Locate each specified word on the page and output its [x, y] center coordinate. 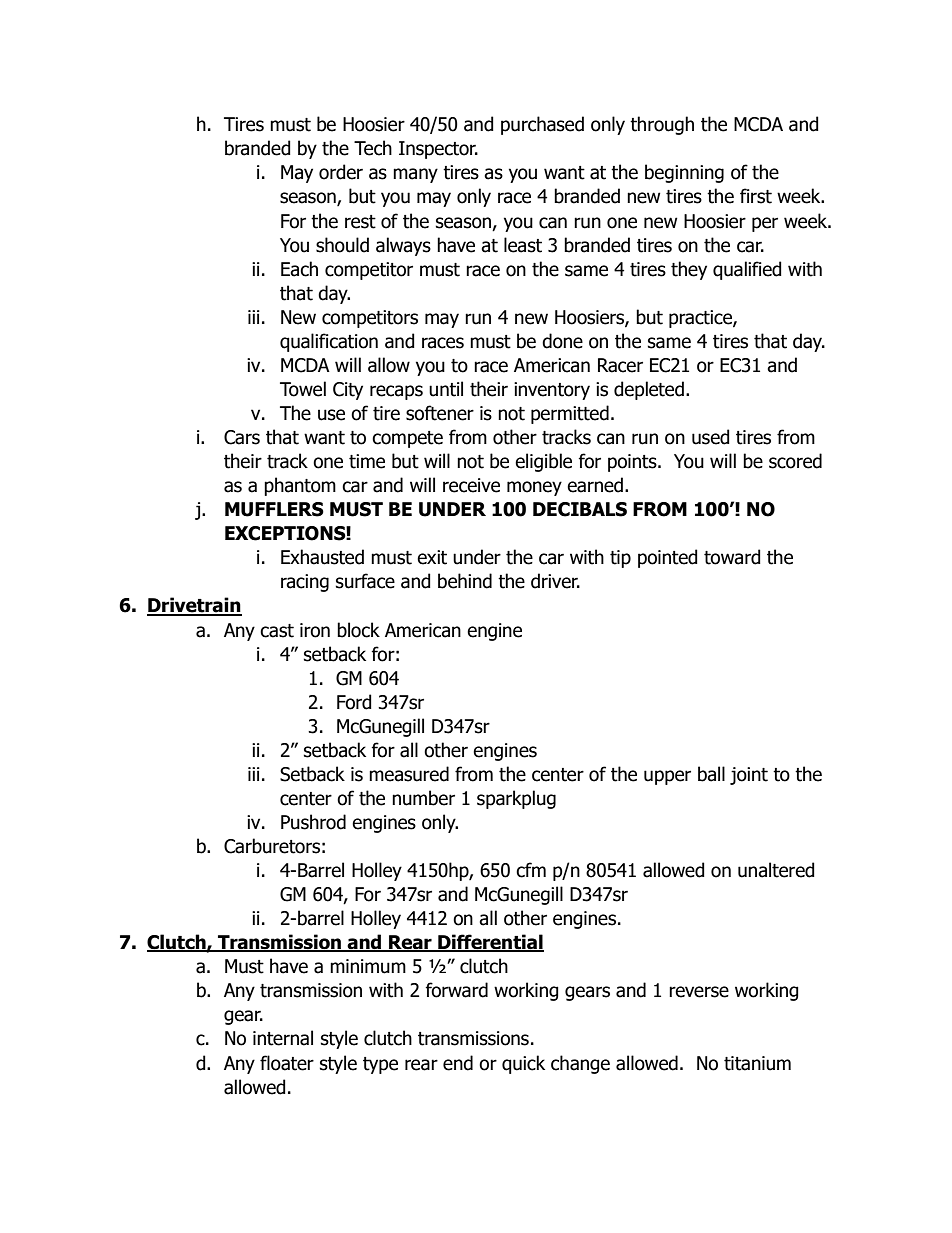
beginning [684, 173]
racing [305, 583]
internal [283, 1038]
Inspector [438, 150]
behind [465, 581]
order [341, 172]
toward [732, 557]
